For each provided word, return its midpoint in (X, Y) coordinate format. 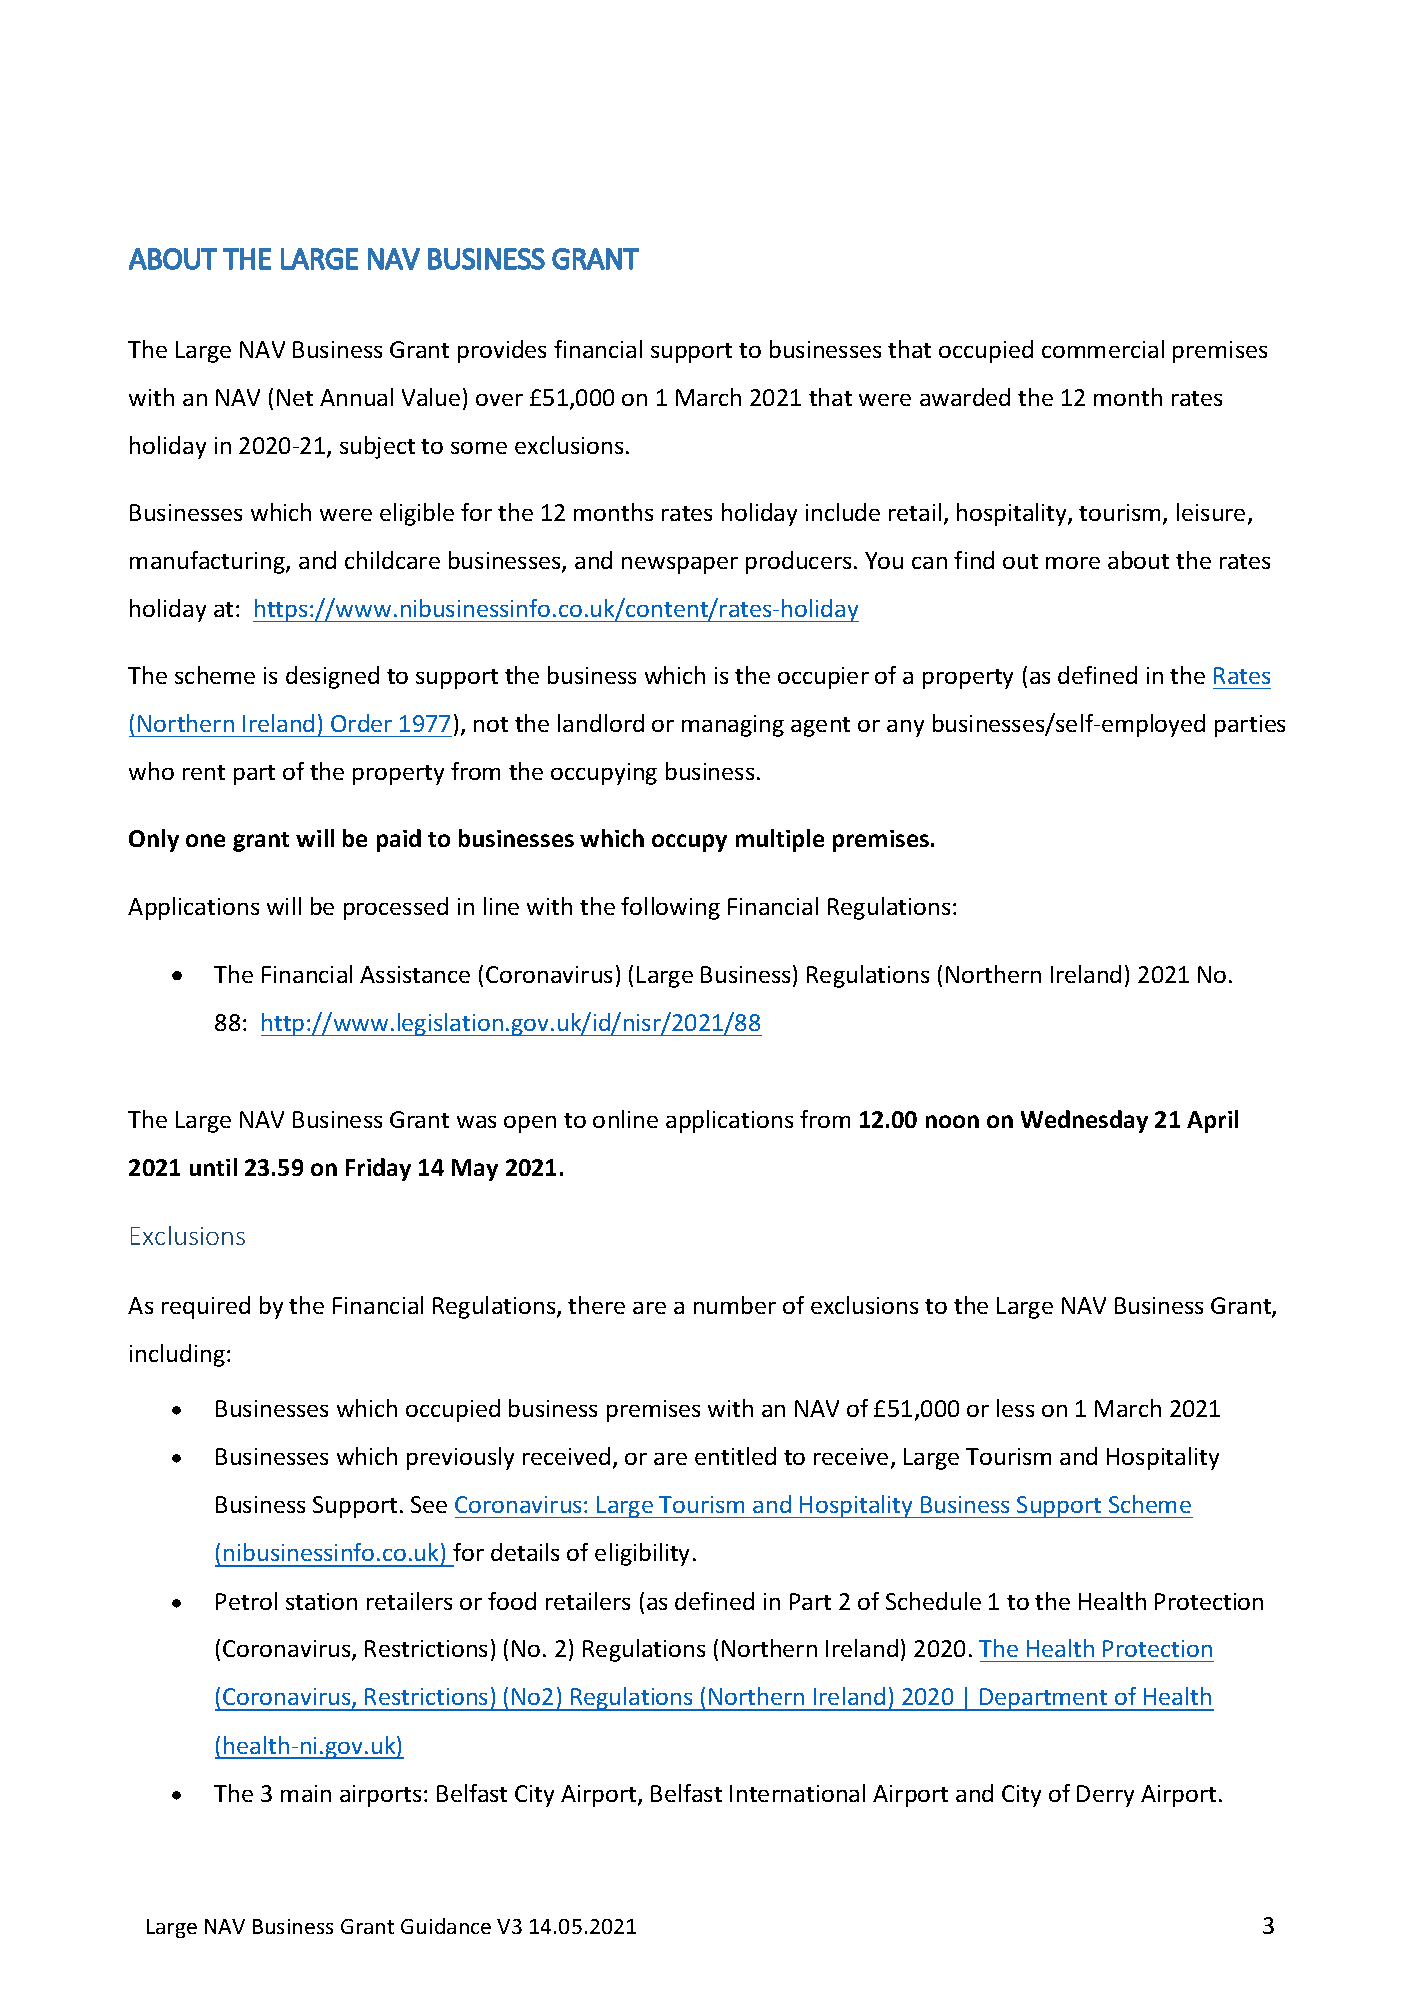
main (306, 1793)
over (499, 400)
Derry (1105, 1796)
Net (295, 397)
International (797, 1793)
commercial (1103, 349)
